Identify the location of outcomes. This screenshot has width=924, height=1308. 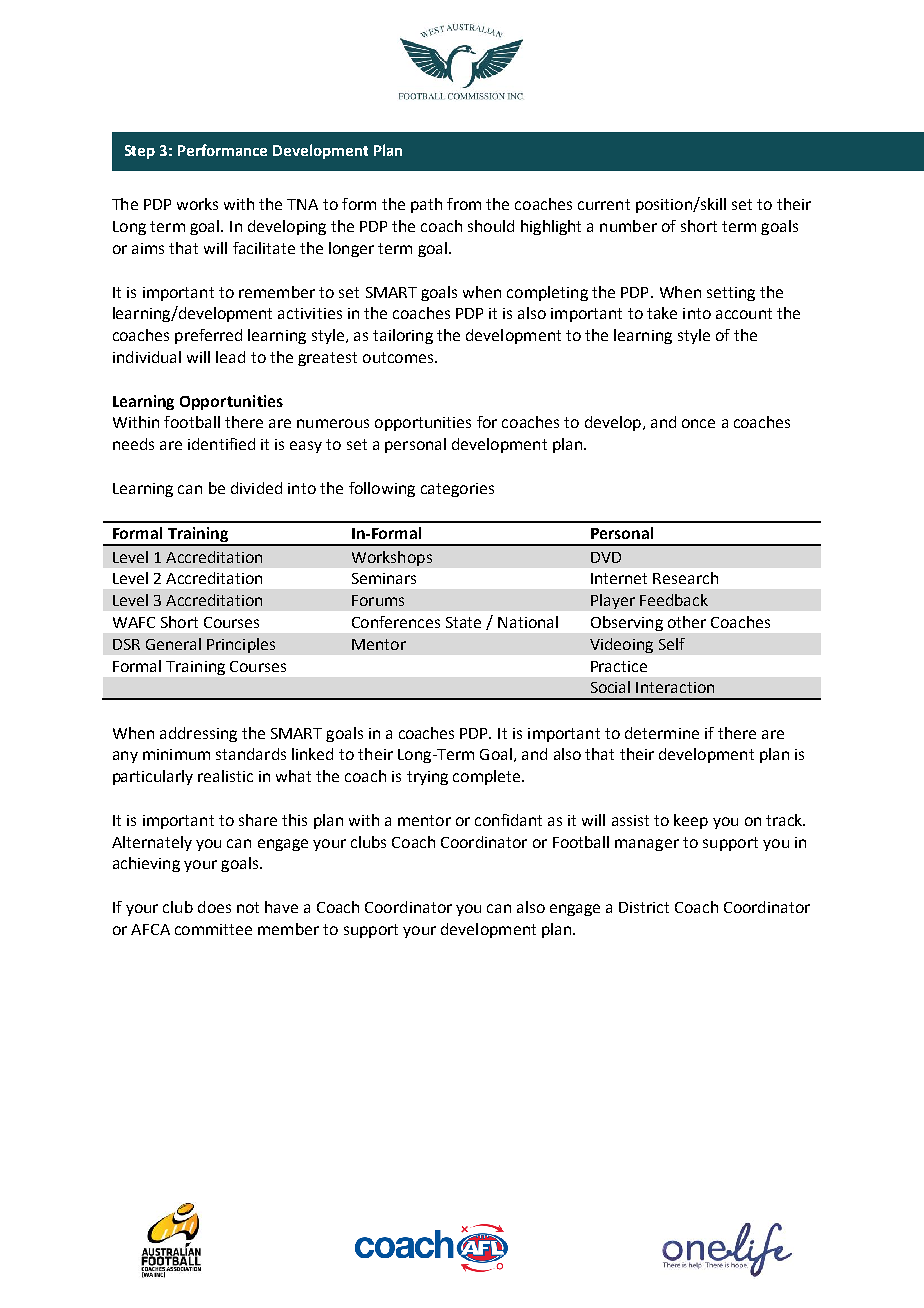
(399, 357).
